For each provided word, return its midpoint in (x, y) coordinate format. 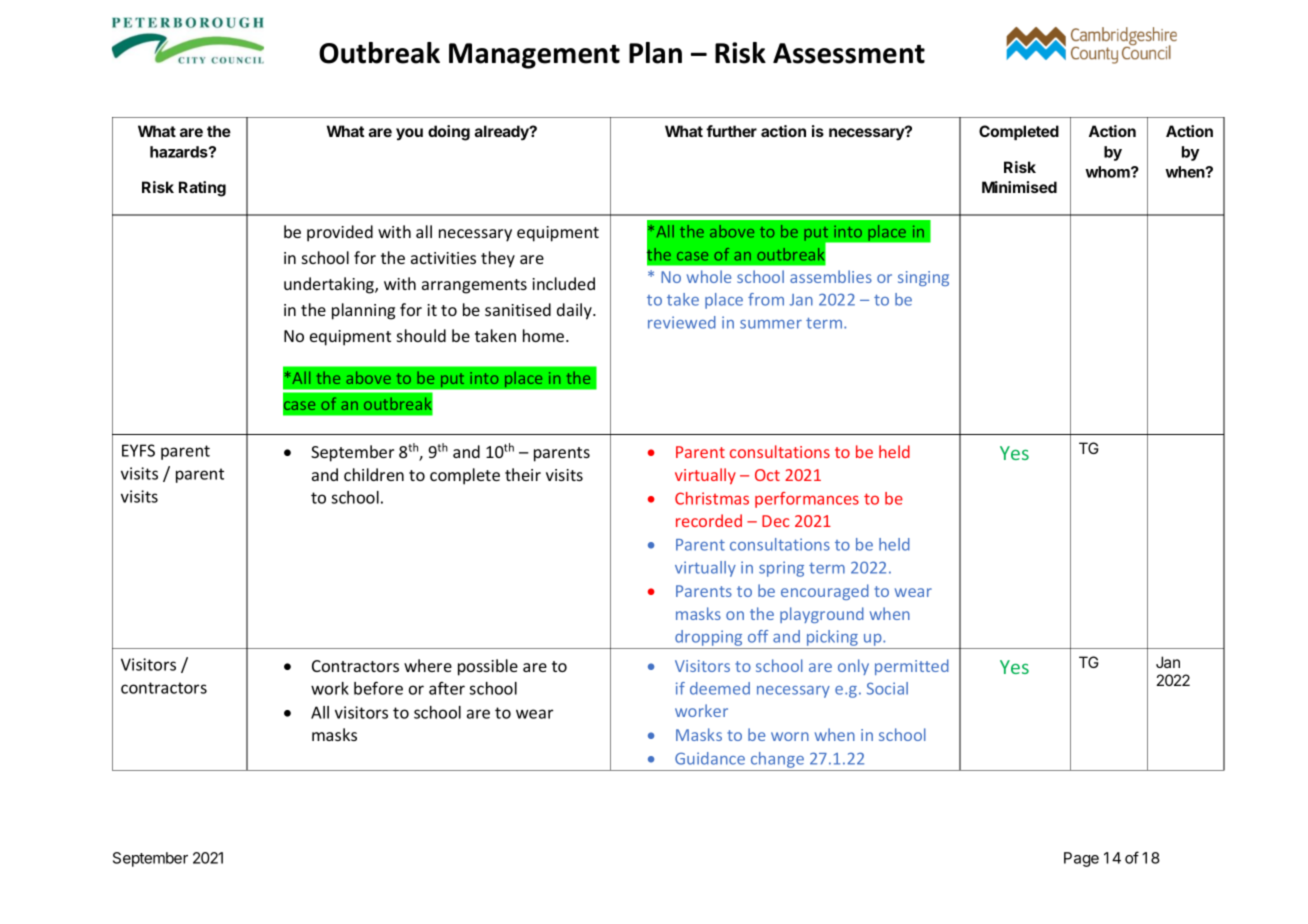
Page (1081, 859)
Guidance (710, 758)
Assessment (849, 53)
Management (534, 56)
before (378, 688)
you (409, 134)
